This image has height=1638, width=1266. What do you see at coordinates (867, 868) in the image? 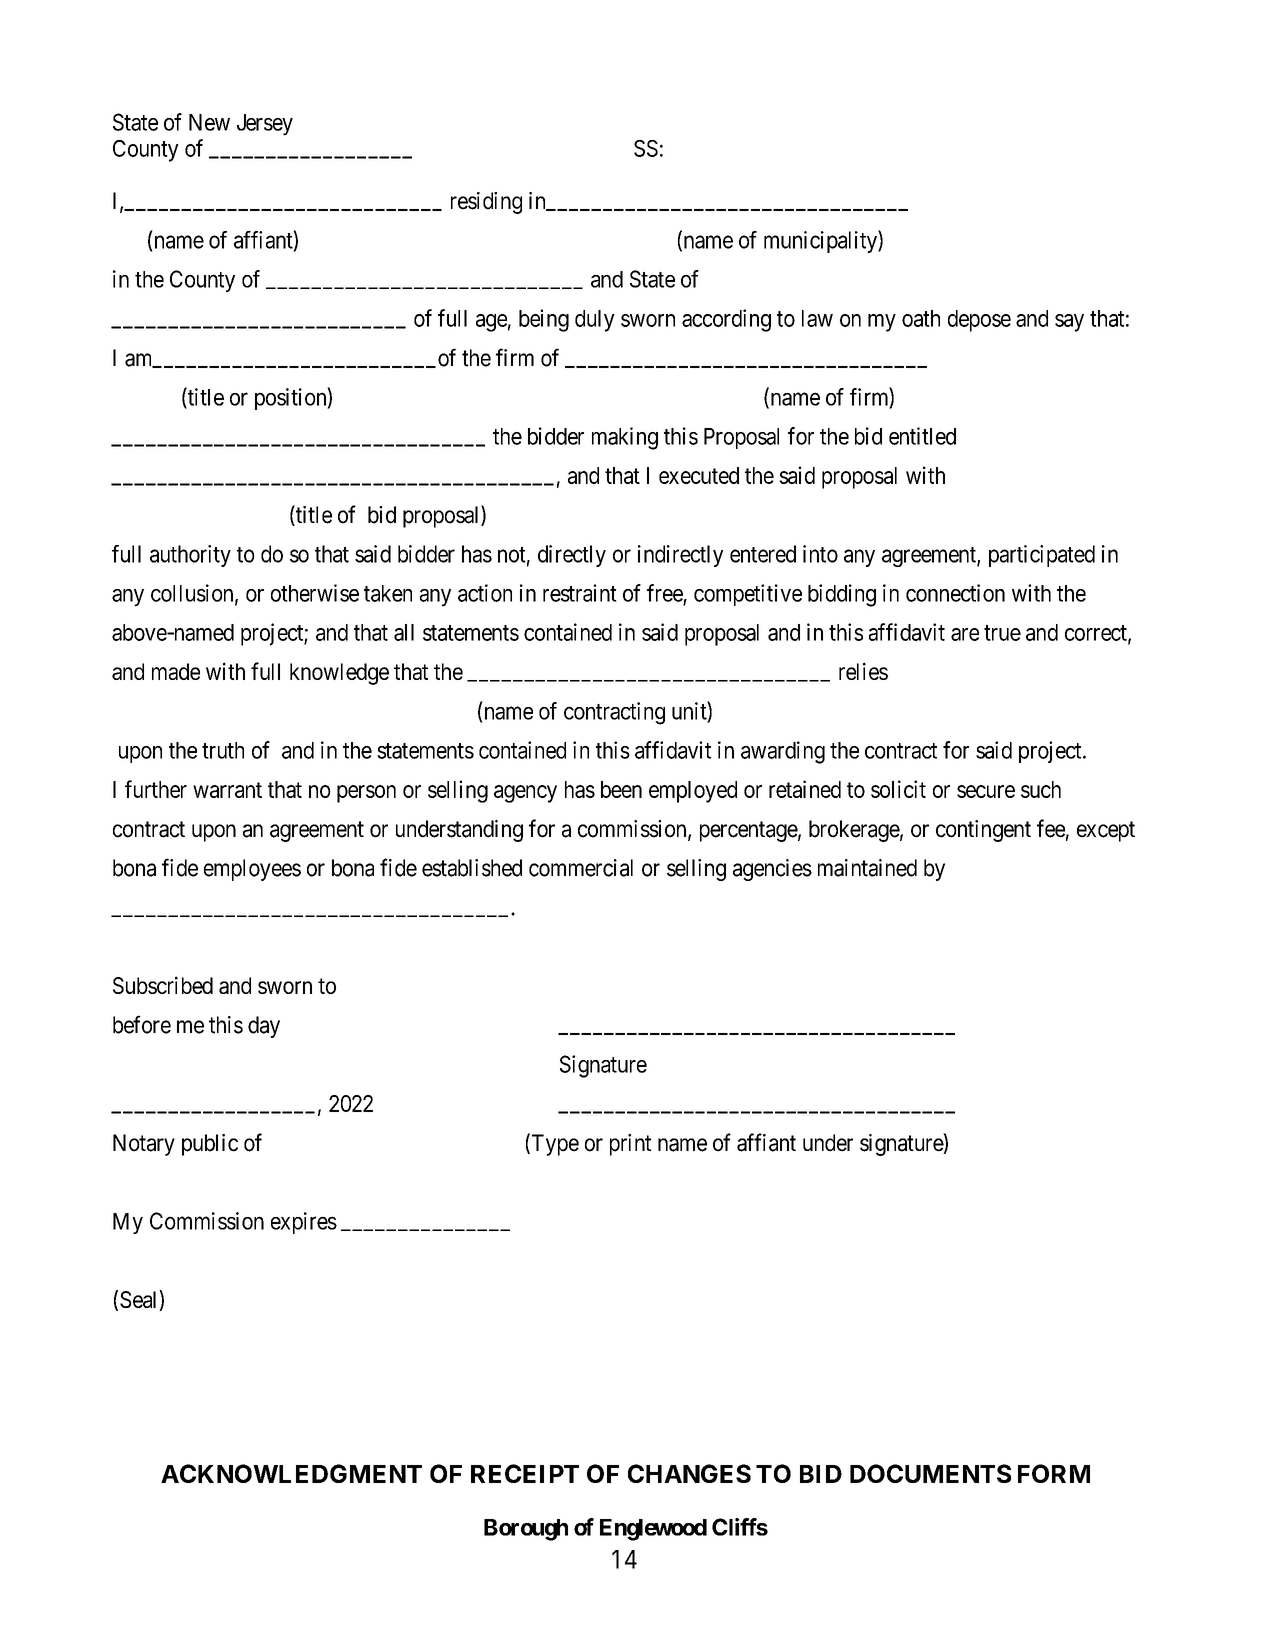
I see `maintained` at bounding box center [867, 868].
